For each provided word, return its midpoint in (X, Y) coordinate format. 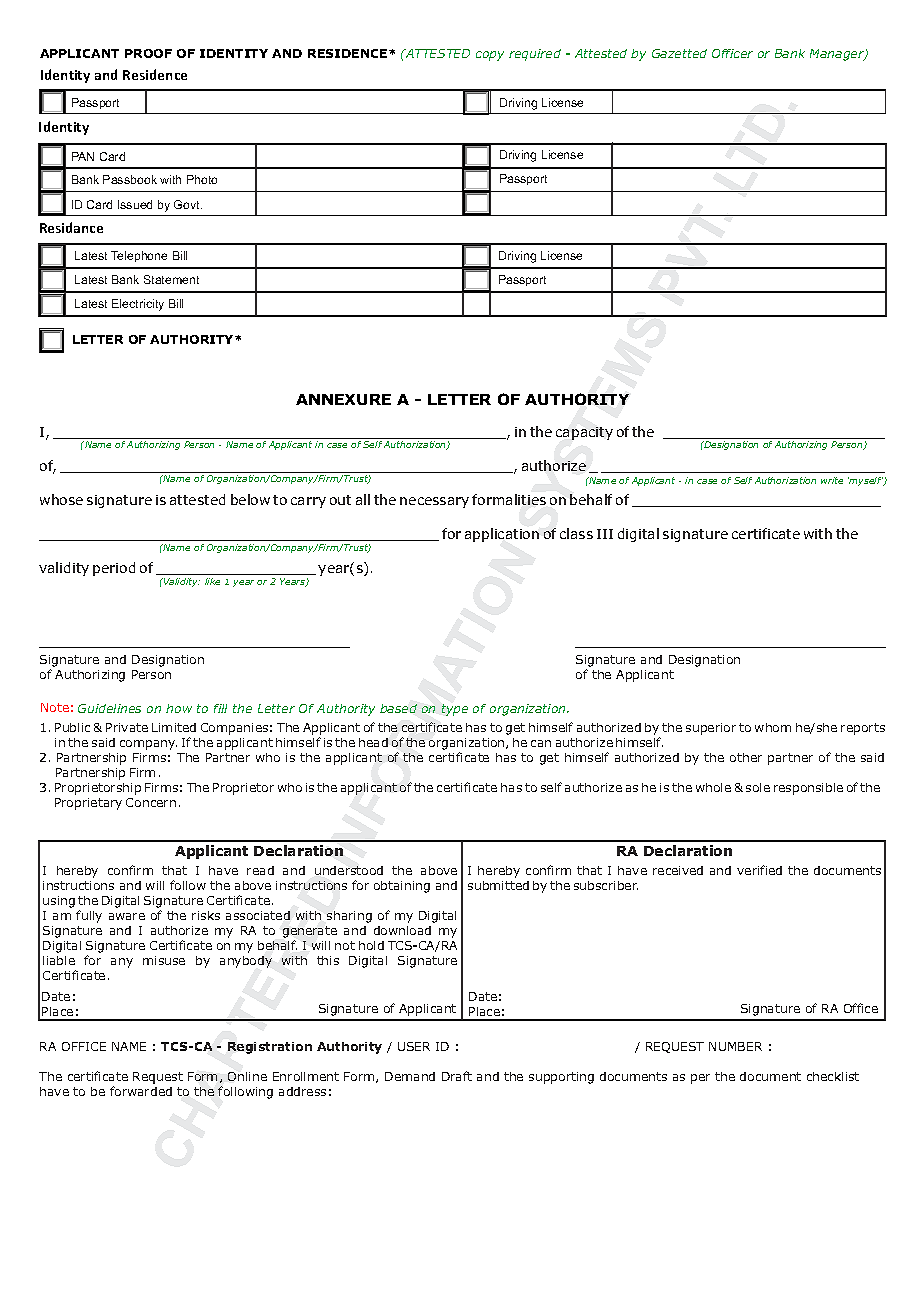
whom (773, 727)
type (455, 710)
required (535, 55)
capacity (584, 433)
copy (490, 56)
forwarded (141, 1091)
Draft (457, 1076)
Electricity (138, 305)
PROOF (148, 53)
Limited (174, 727)
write (832, 480)
